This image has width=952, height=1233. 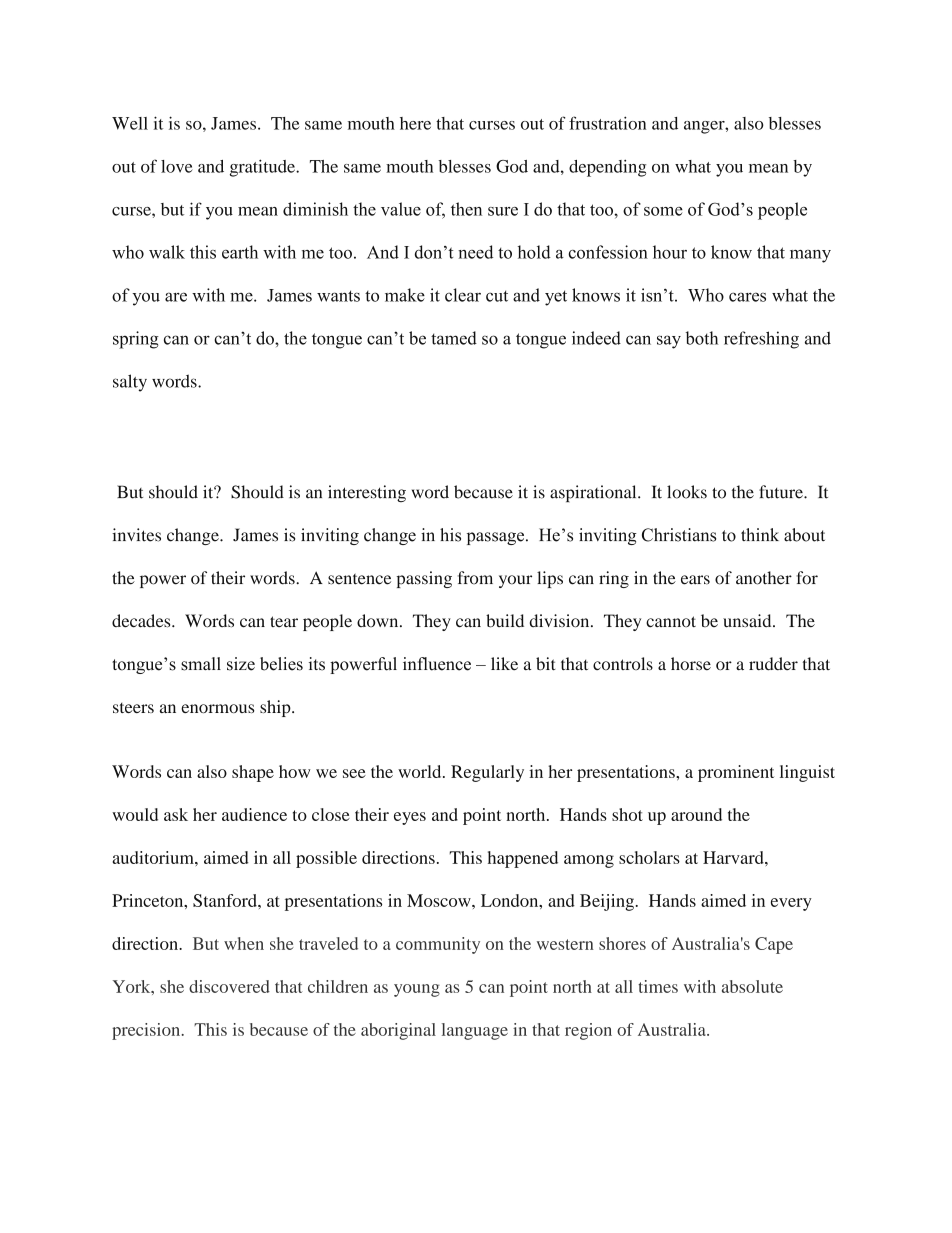 I want to click on language, so click(x=475, y=1031).
